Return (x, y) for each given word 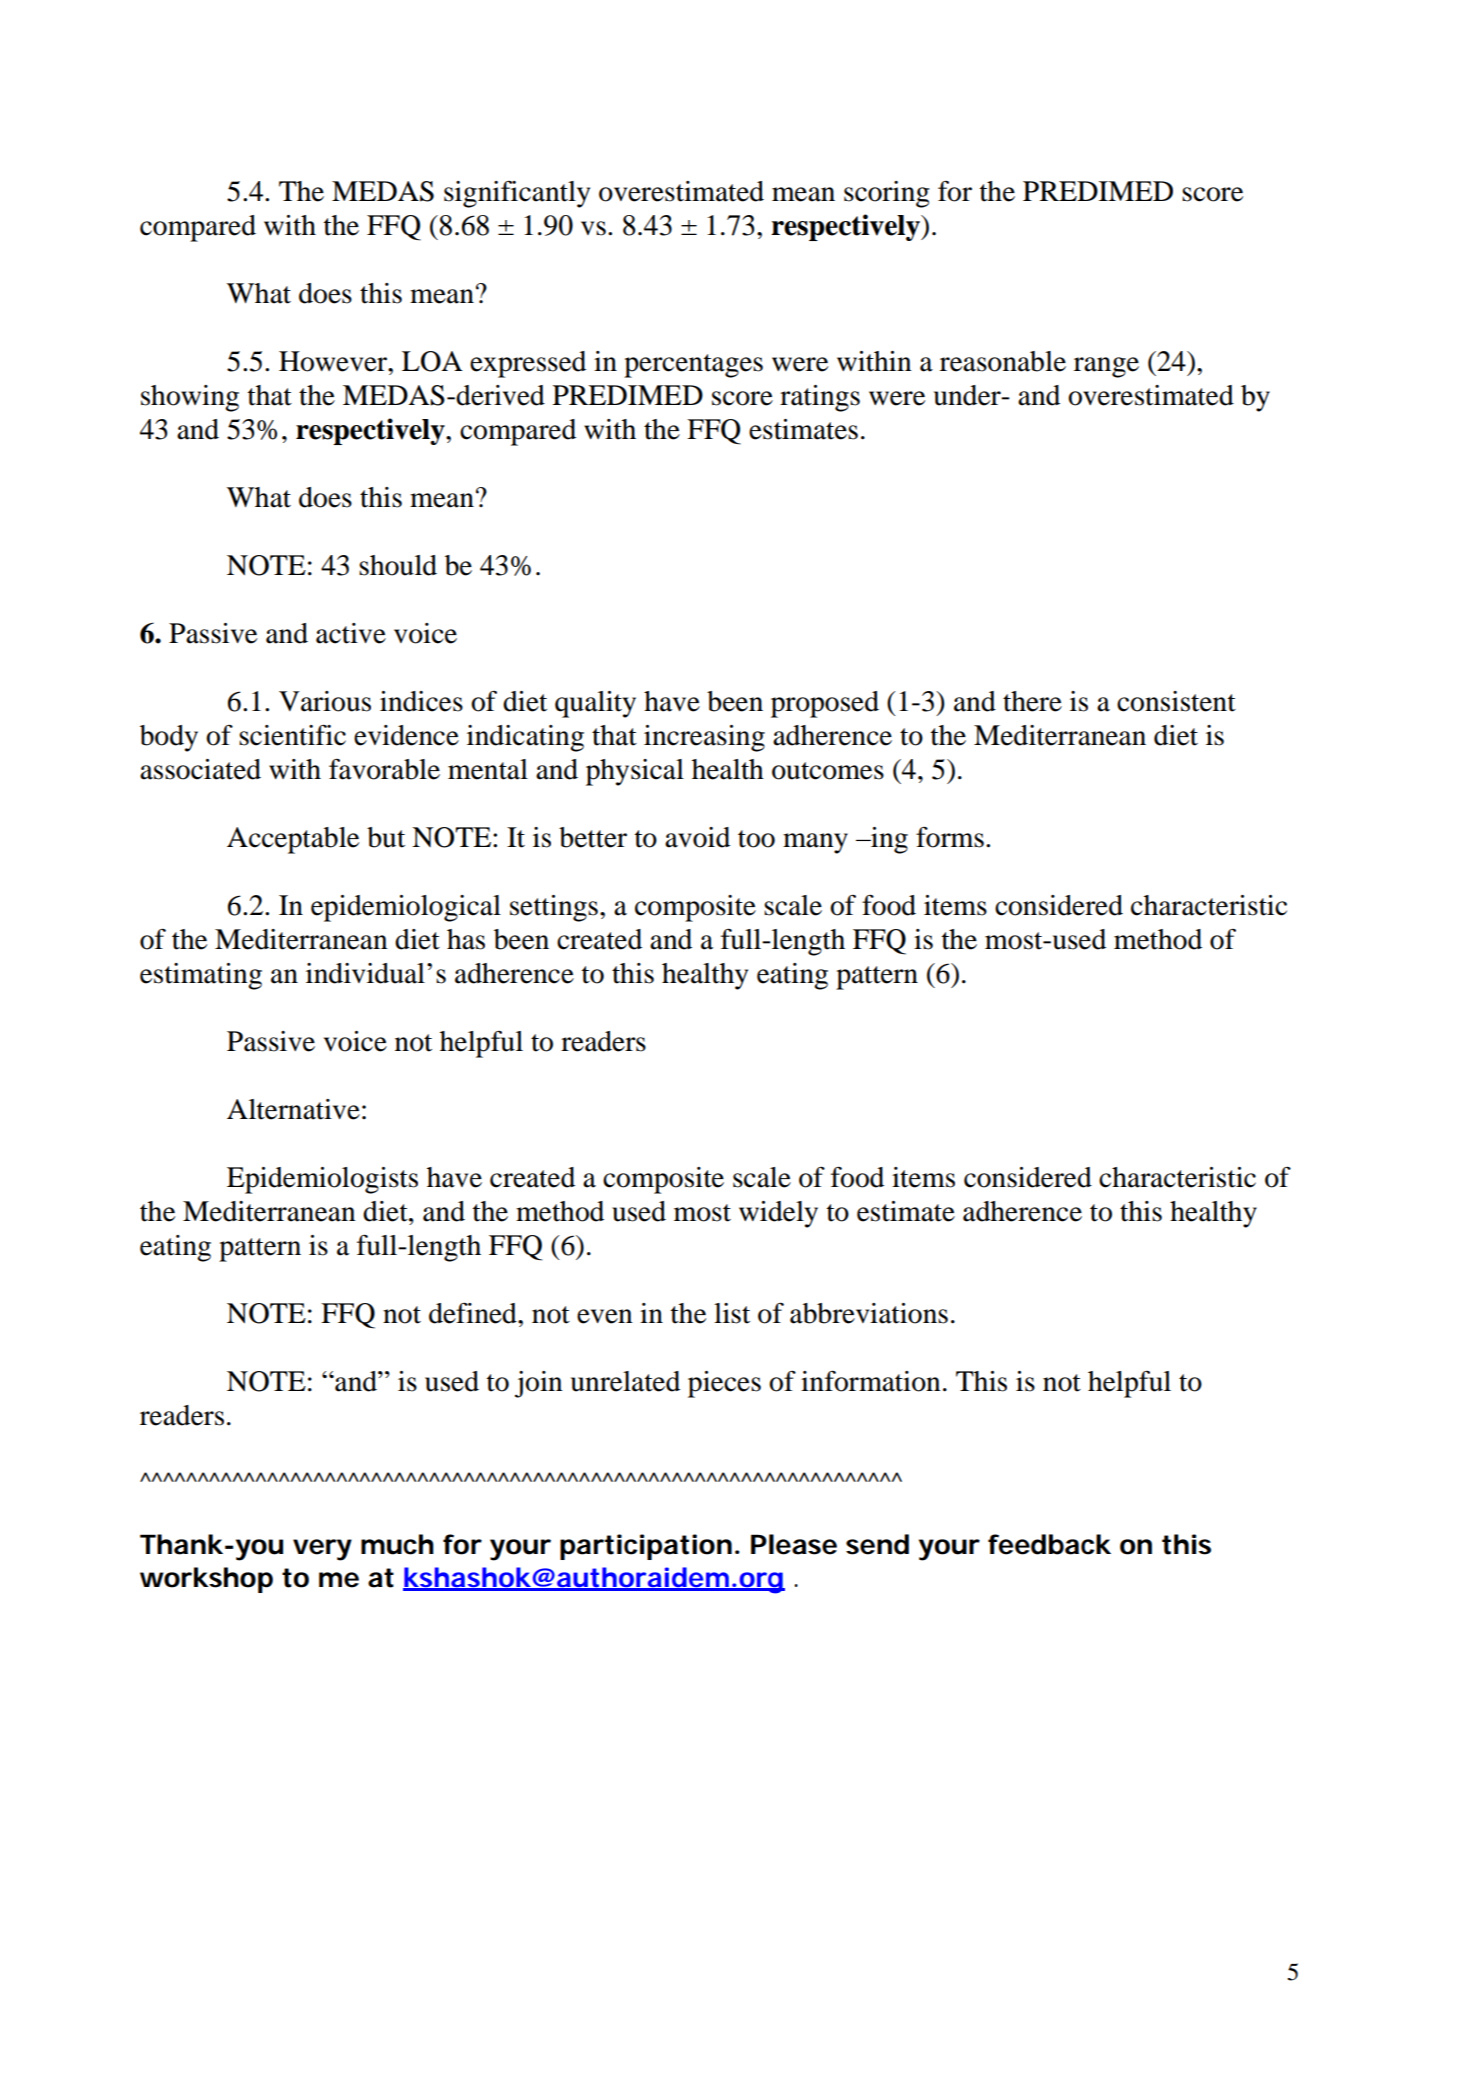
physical (635, 772)
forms (950, 837)
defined (474, 1313)
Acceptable (293, 840)
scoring (887, 194)
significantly (517, 194)
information (871, 1381)
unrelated (625, 1381)
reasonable (1003, 361)
